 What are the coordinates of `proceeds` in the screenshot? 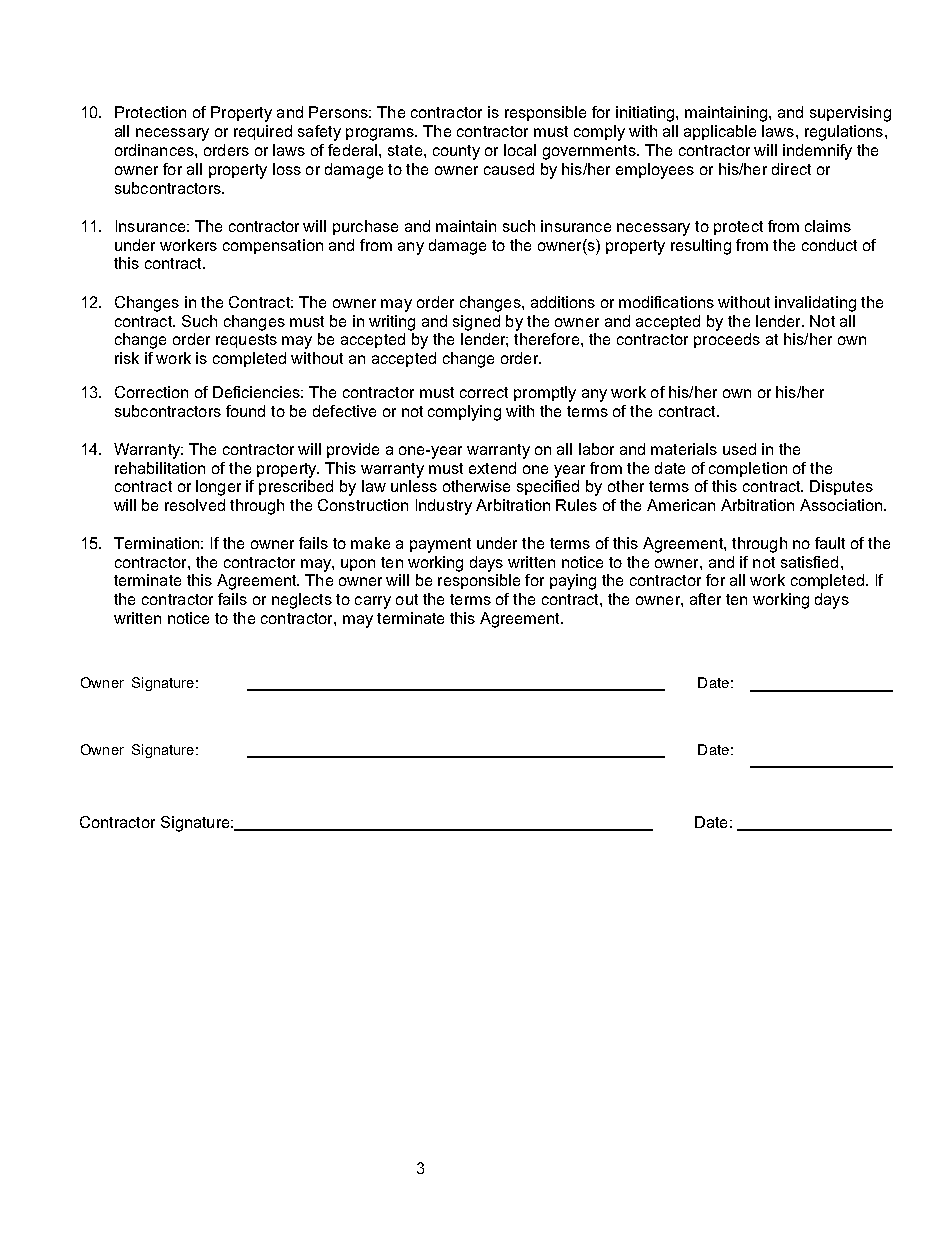 It's located at (727, 340).
